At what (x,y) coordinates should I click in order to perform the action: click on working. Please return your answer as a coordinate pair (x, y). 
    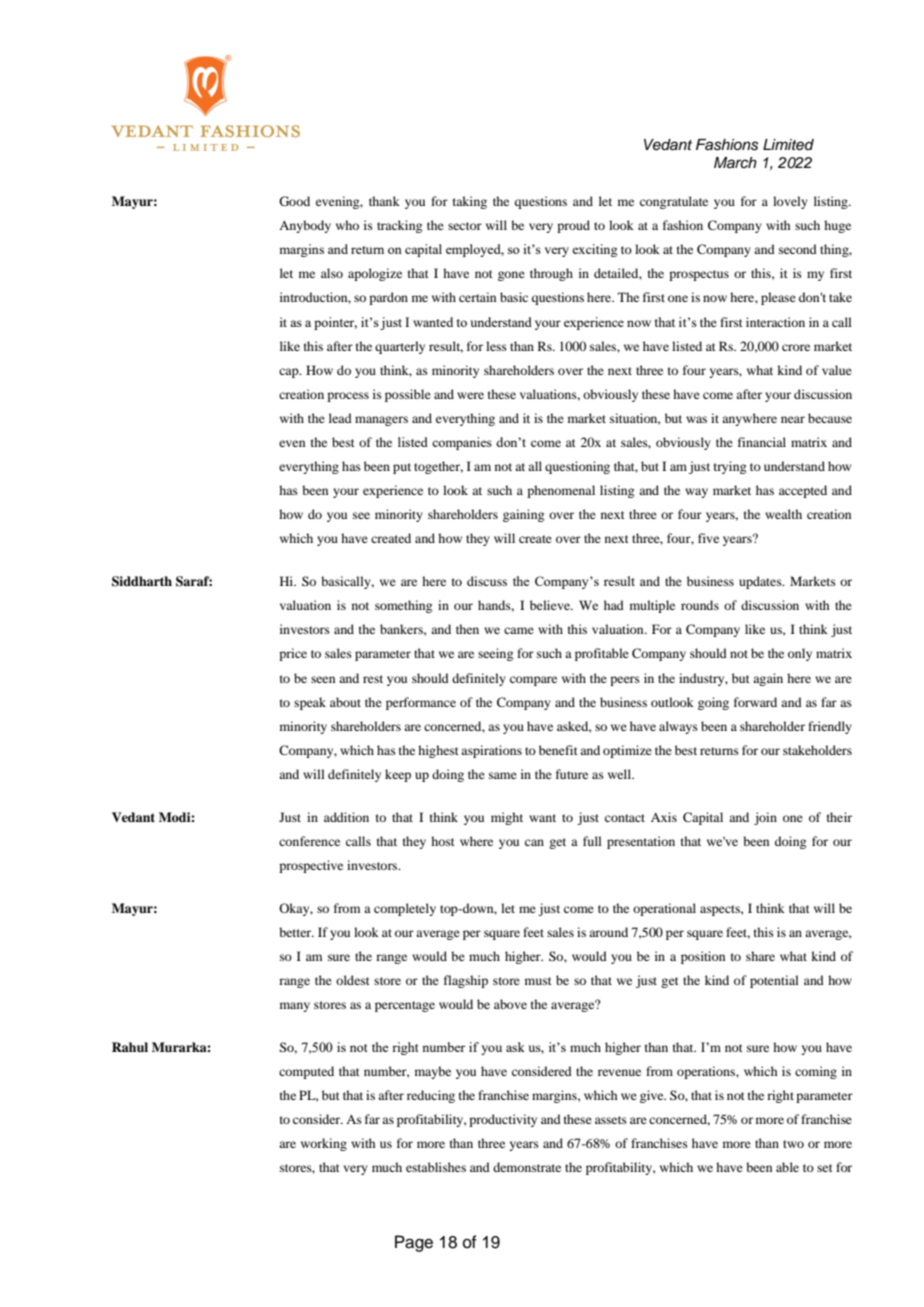
    Looking at the image, I should click on (324, 1144).
